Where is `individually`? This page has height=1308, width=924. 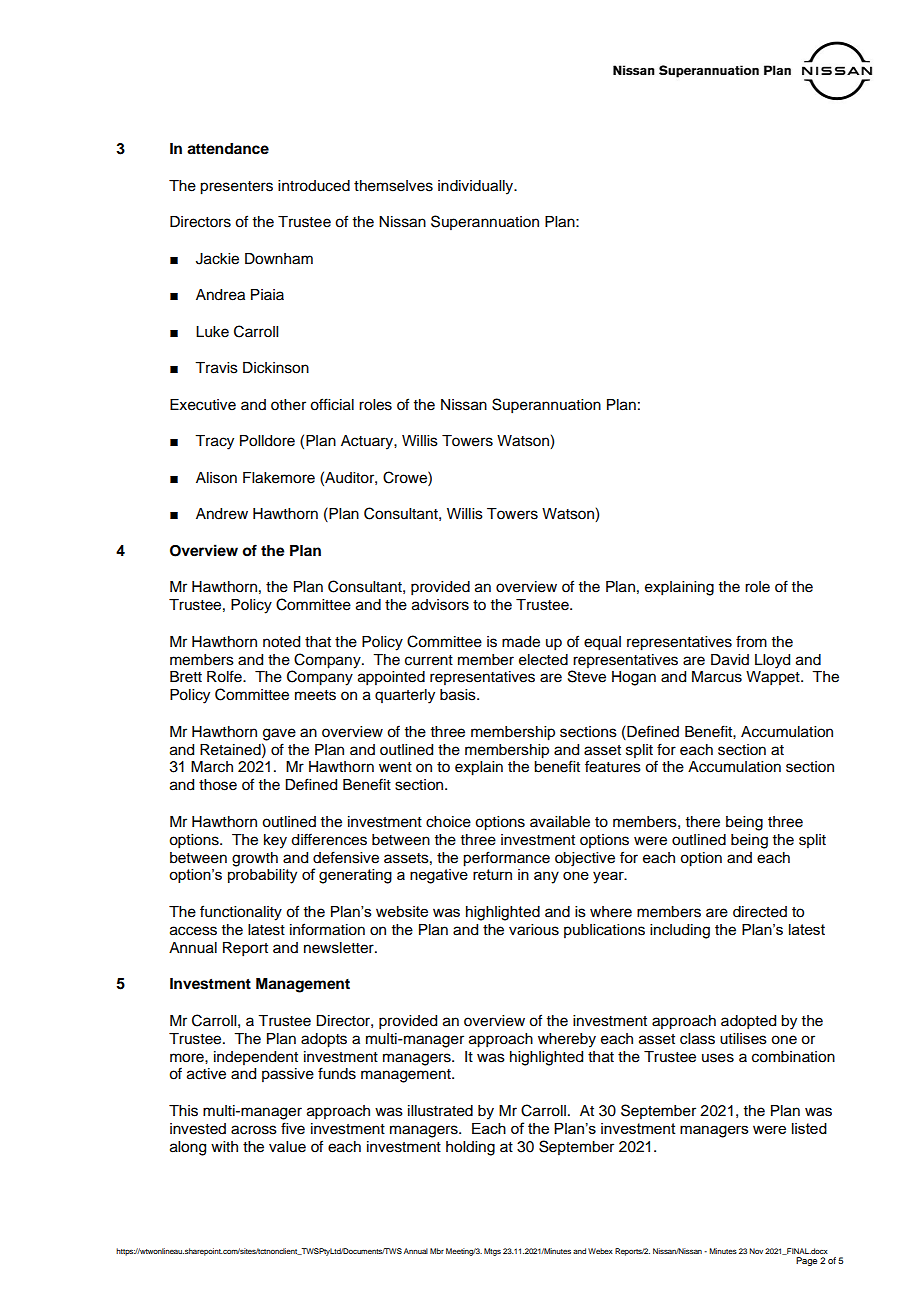 individually is located at coordinates (477, 187).
